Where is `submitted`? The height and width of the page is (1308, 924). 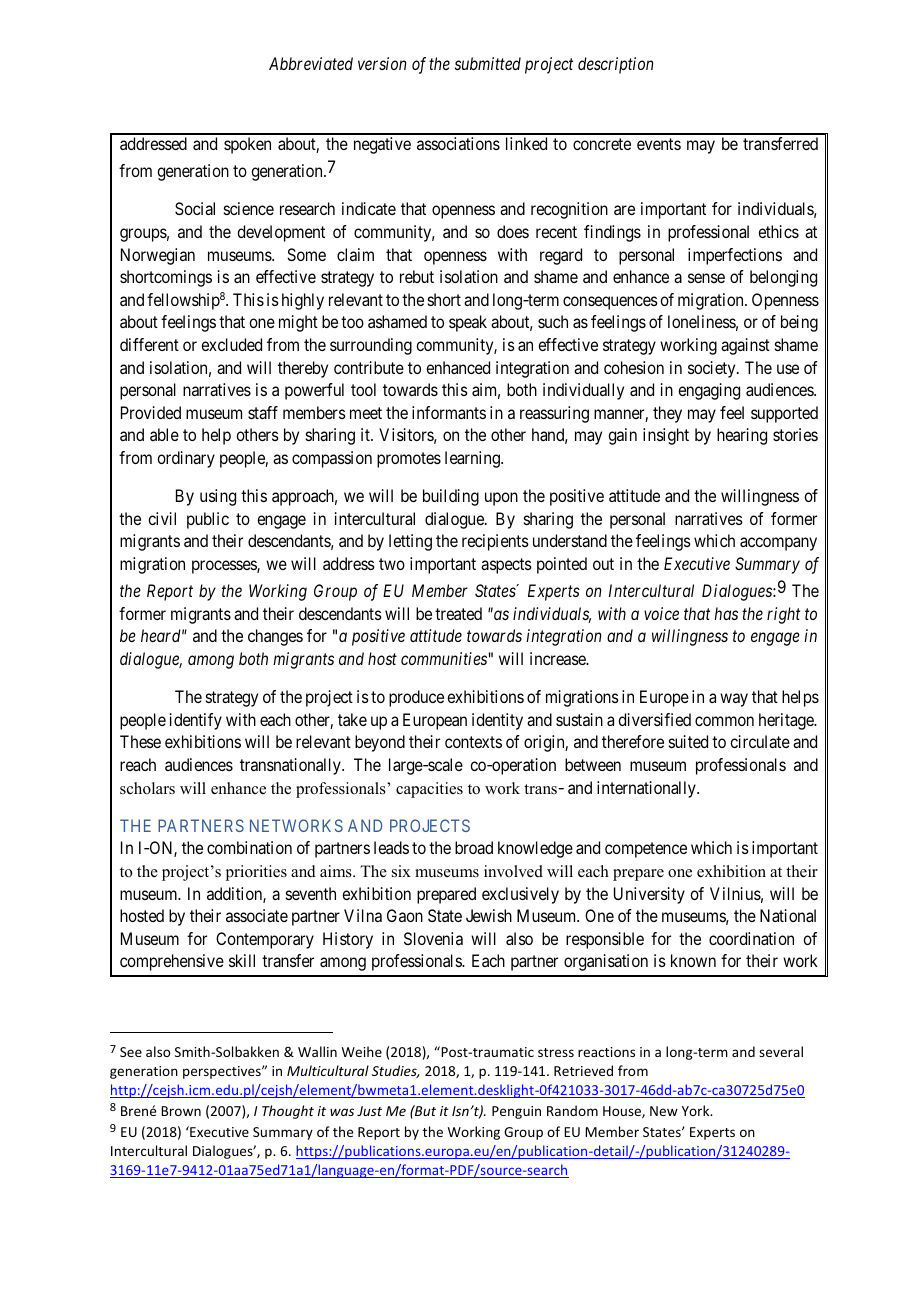
submitted is located at coordinates (488, 63).
